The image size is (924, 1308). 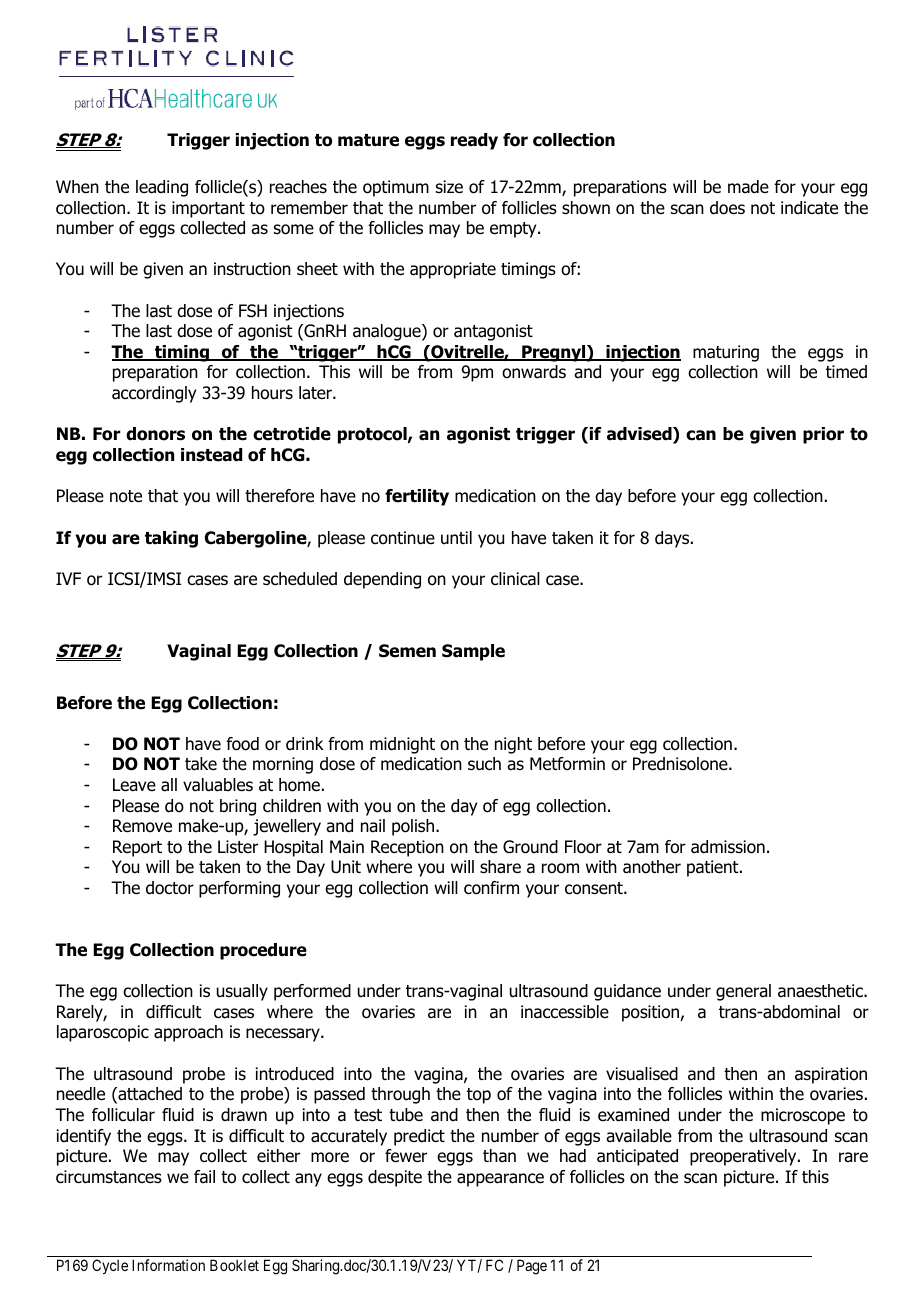 What do you see at coordinates (534, 372) in the screenshot?
I see `onwards` at bounding box center [534, 372].
